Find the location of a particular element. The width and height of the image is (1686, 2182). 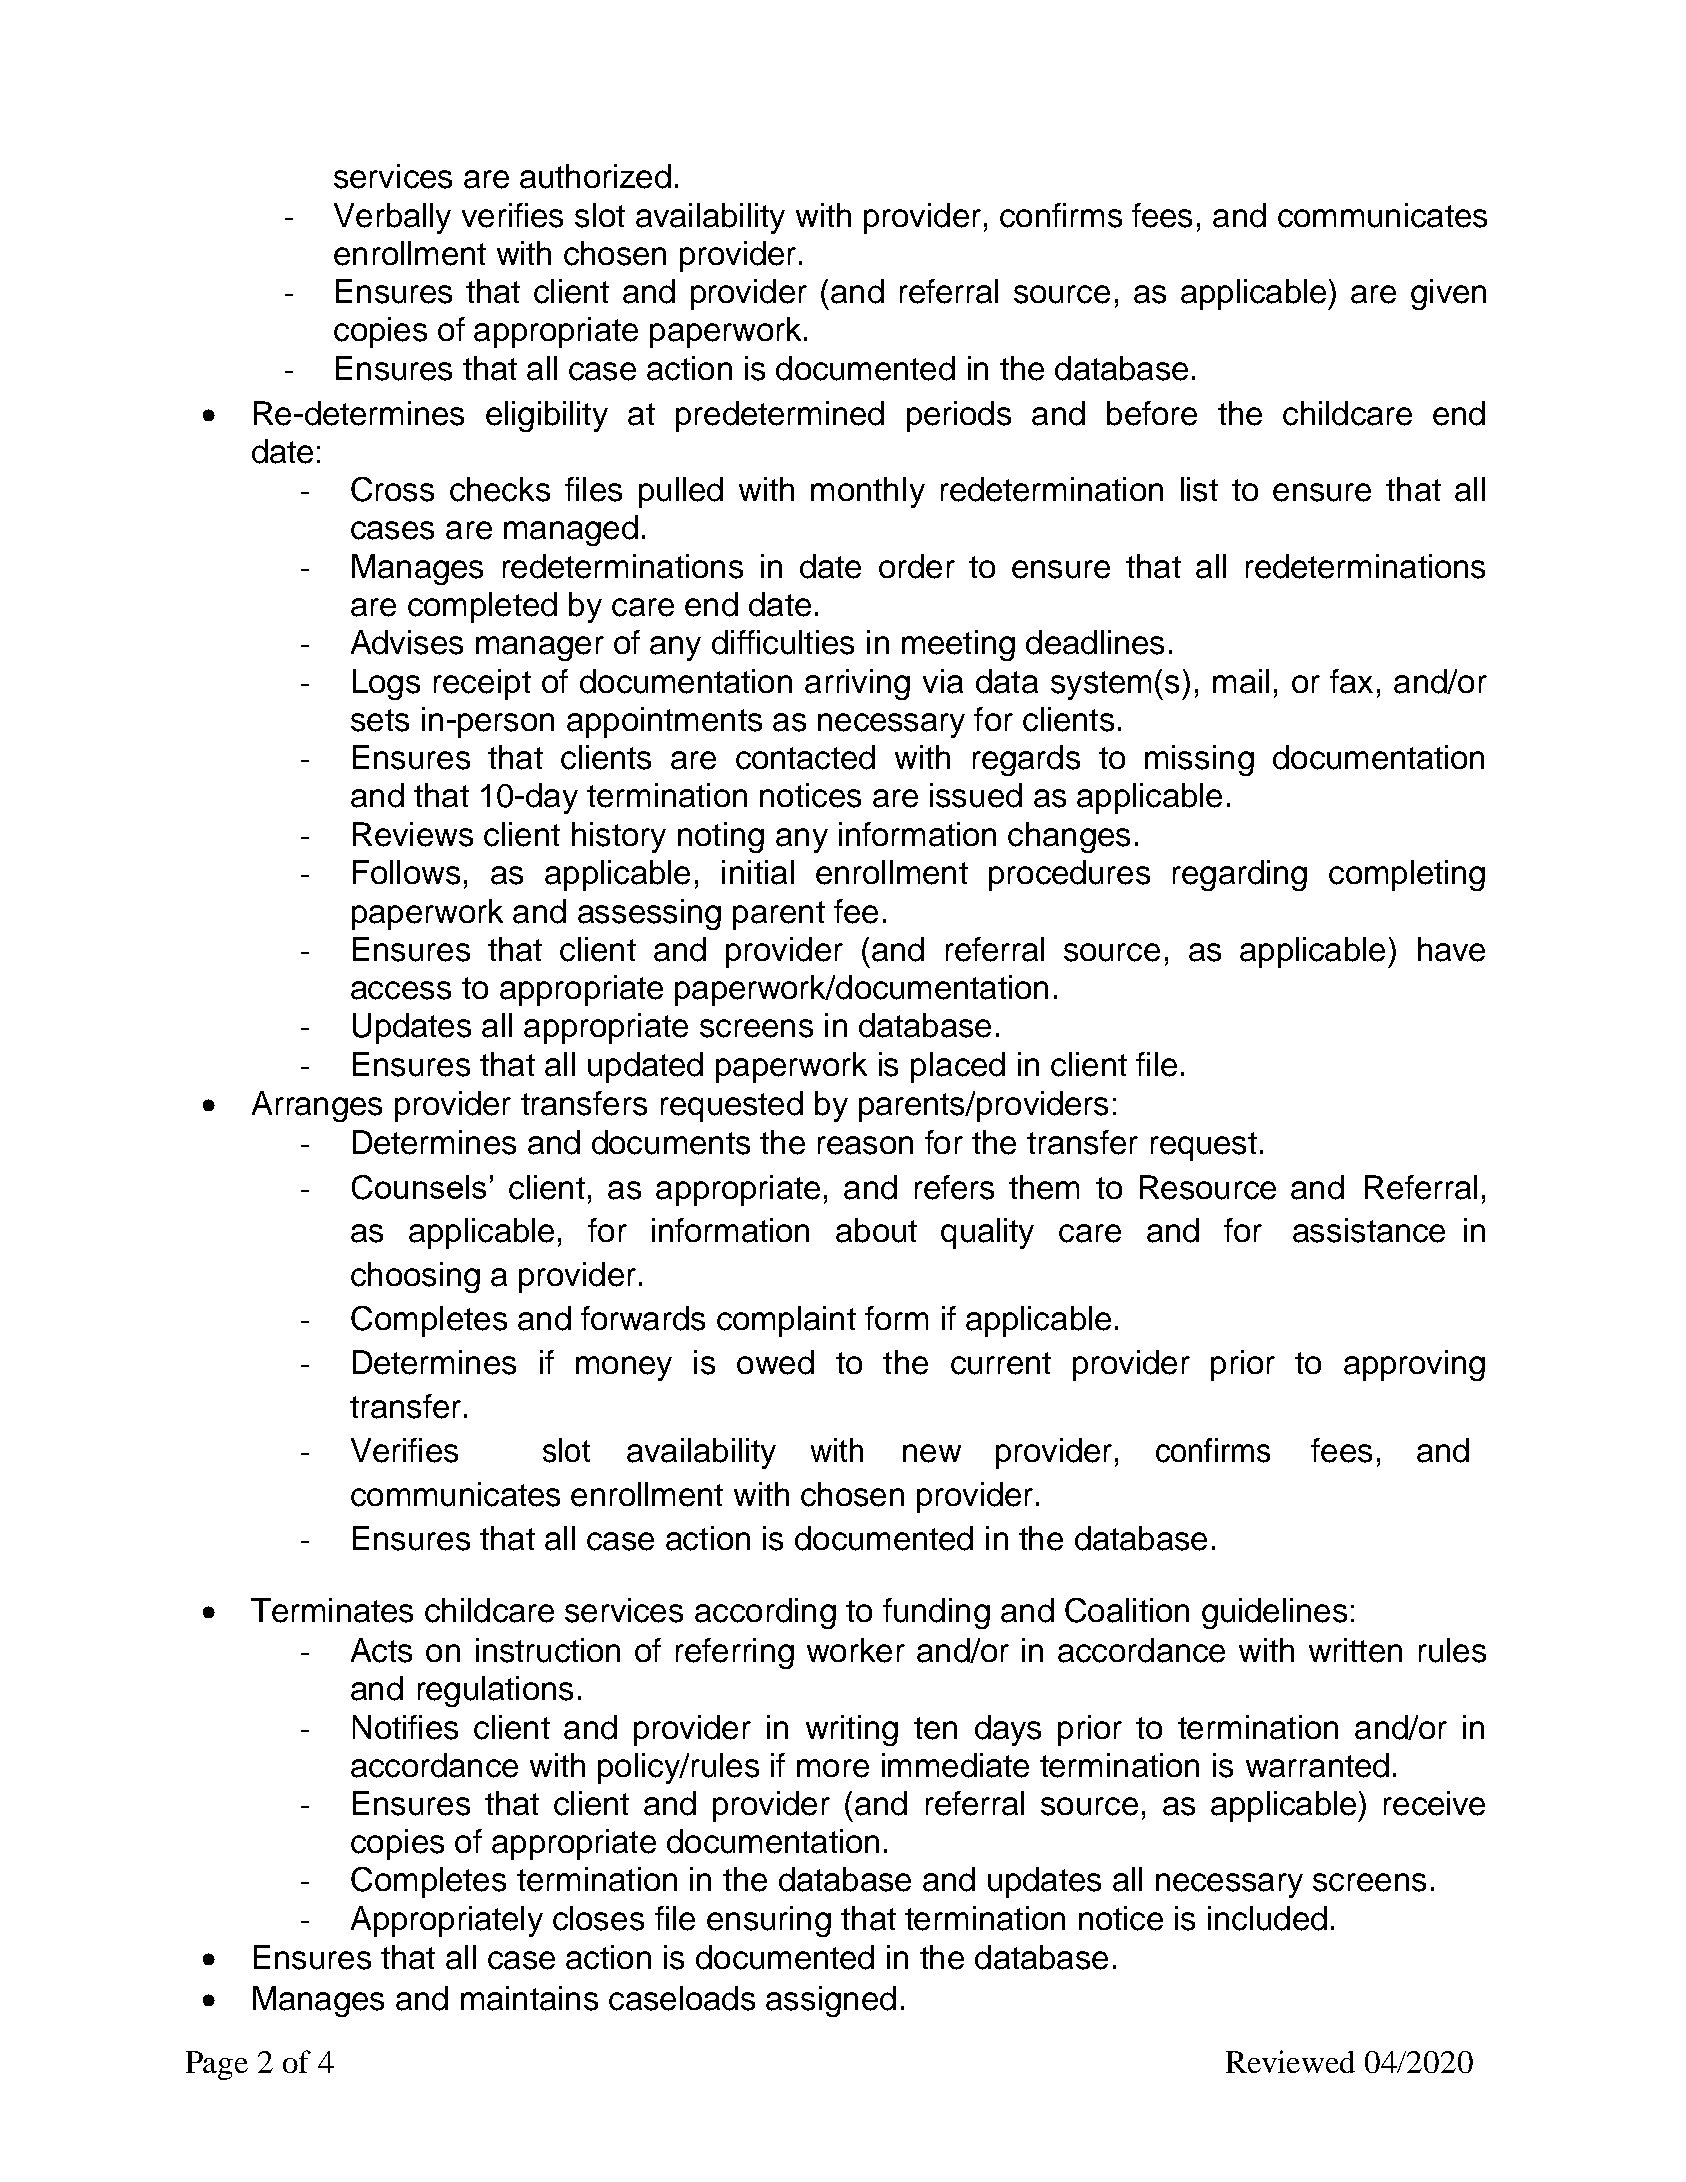

choosing is located at coordinates (415, 1277).
